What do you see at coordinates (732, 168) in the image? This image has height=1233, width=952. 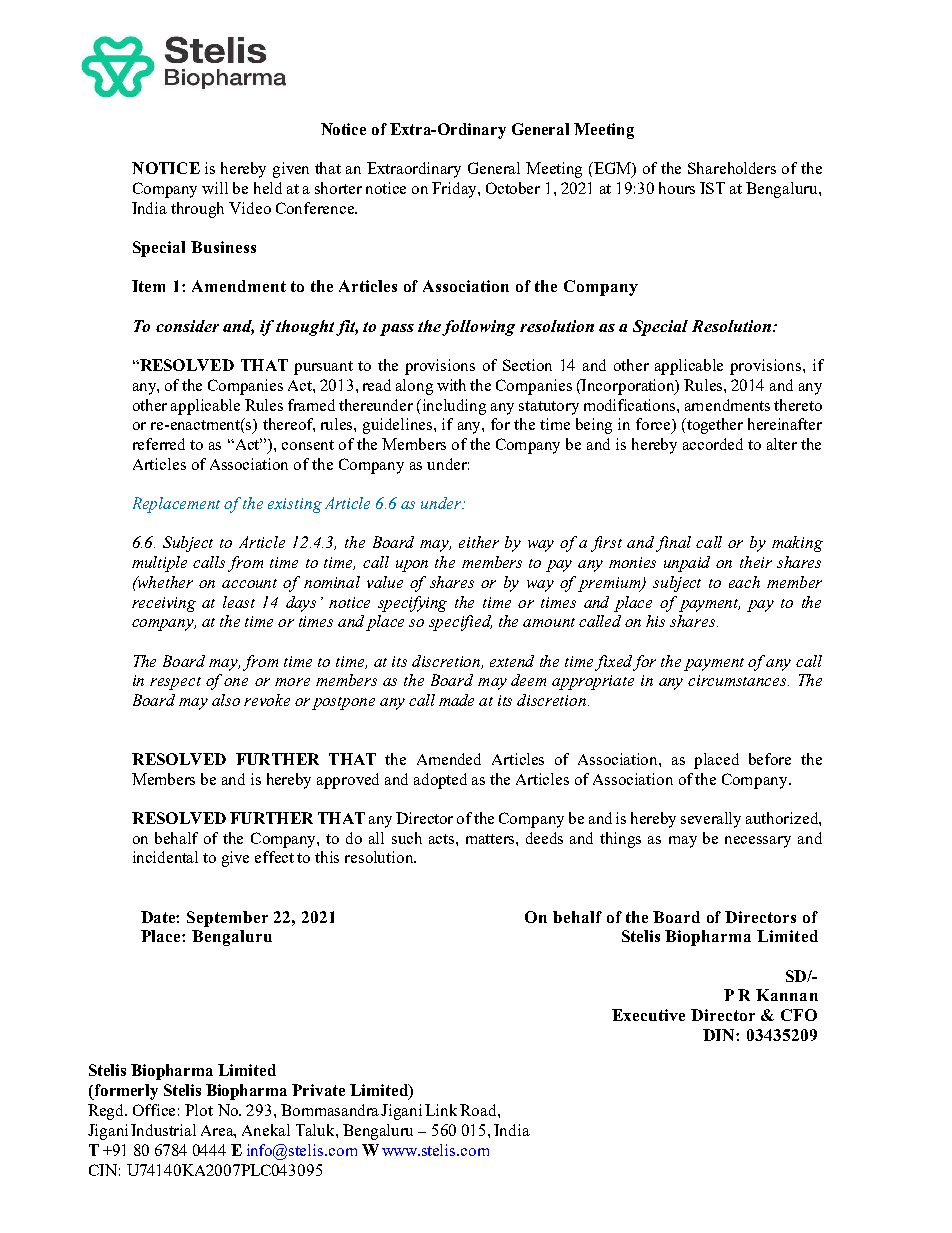 I see `Shareholders` at bounding box center [732, 168].
